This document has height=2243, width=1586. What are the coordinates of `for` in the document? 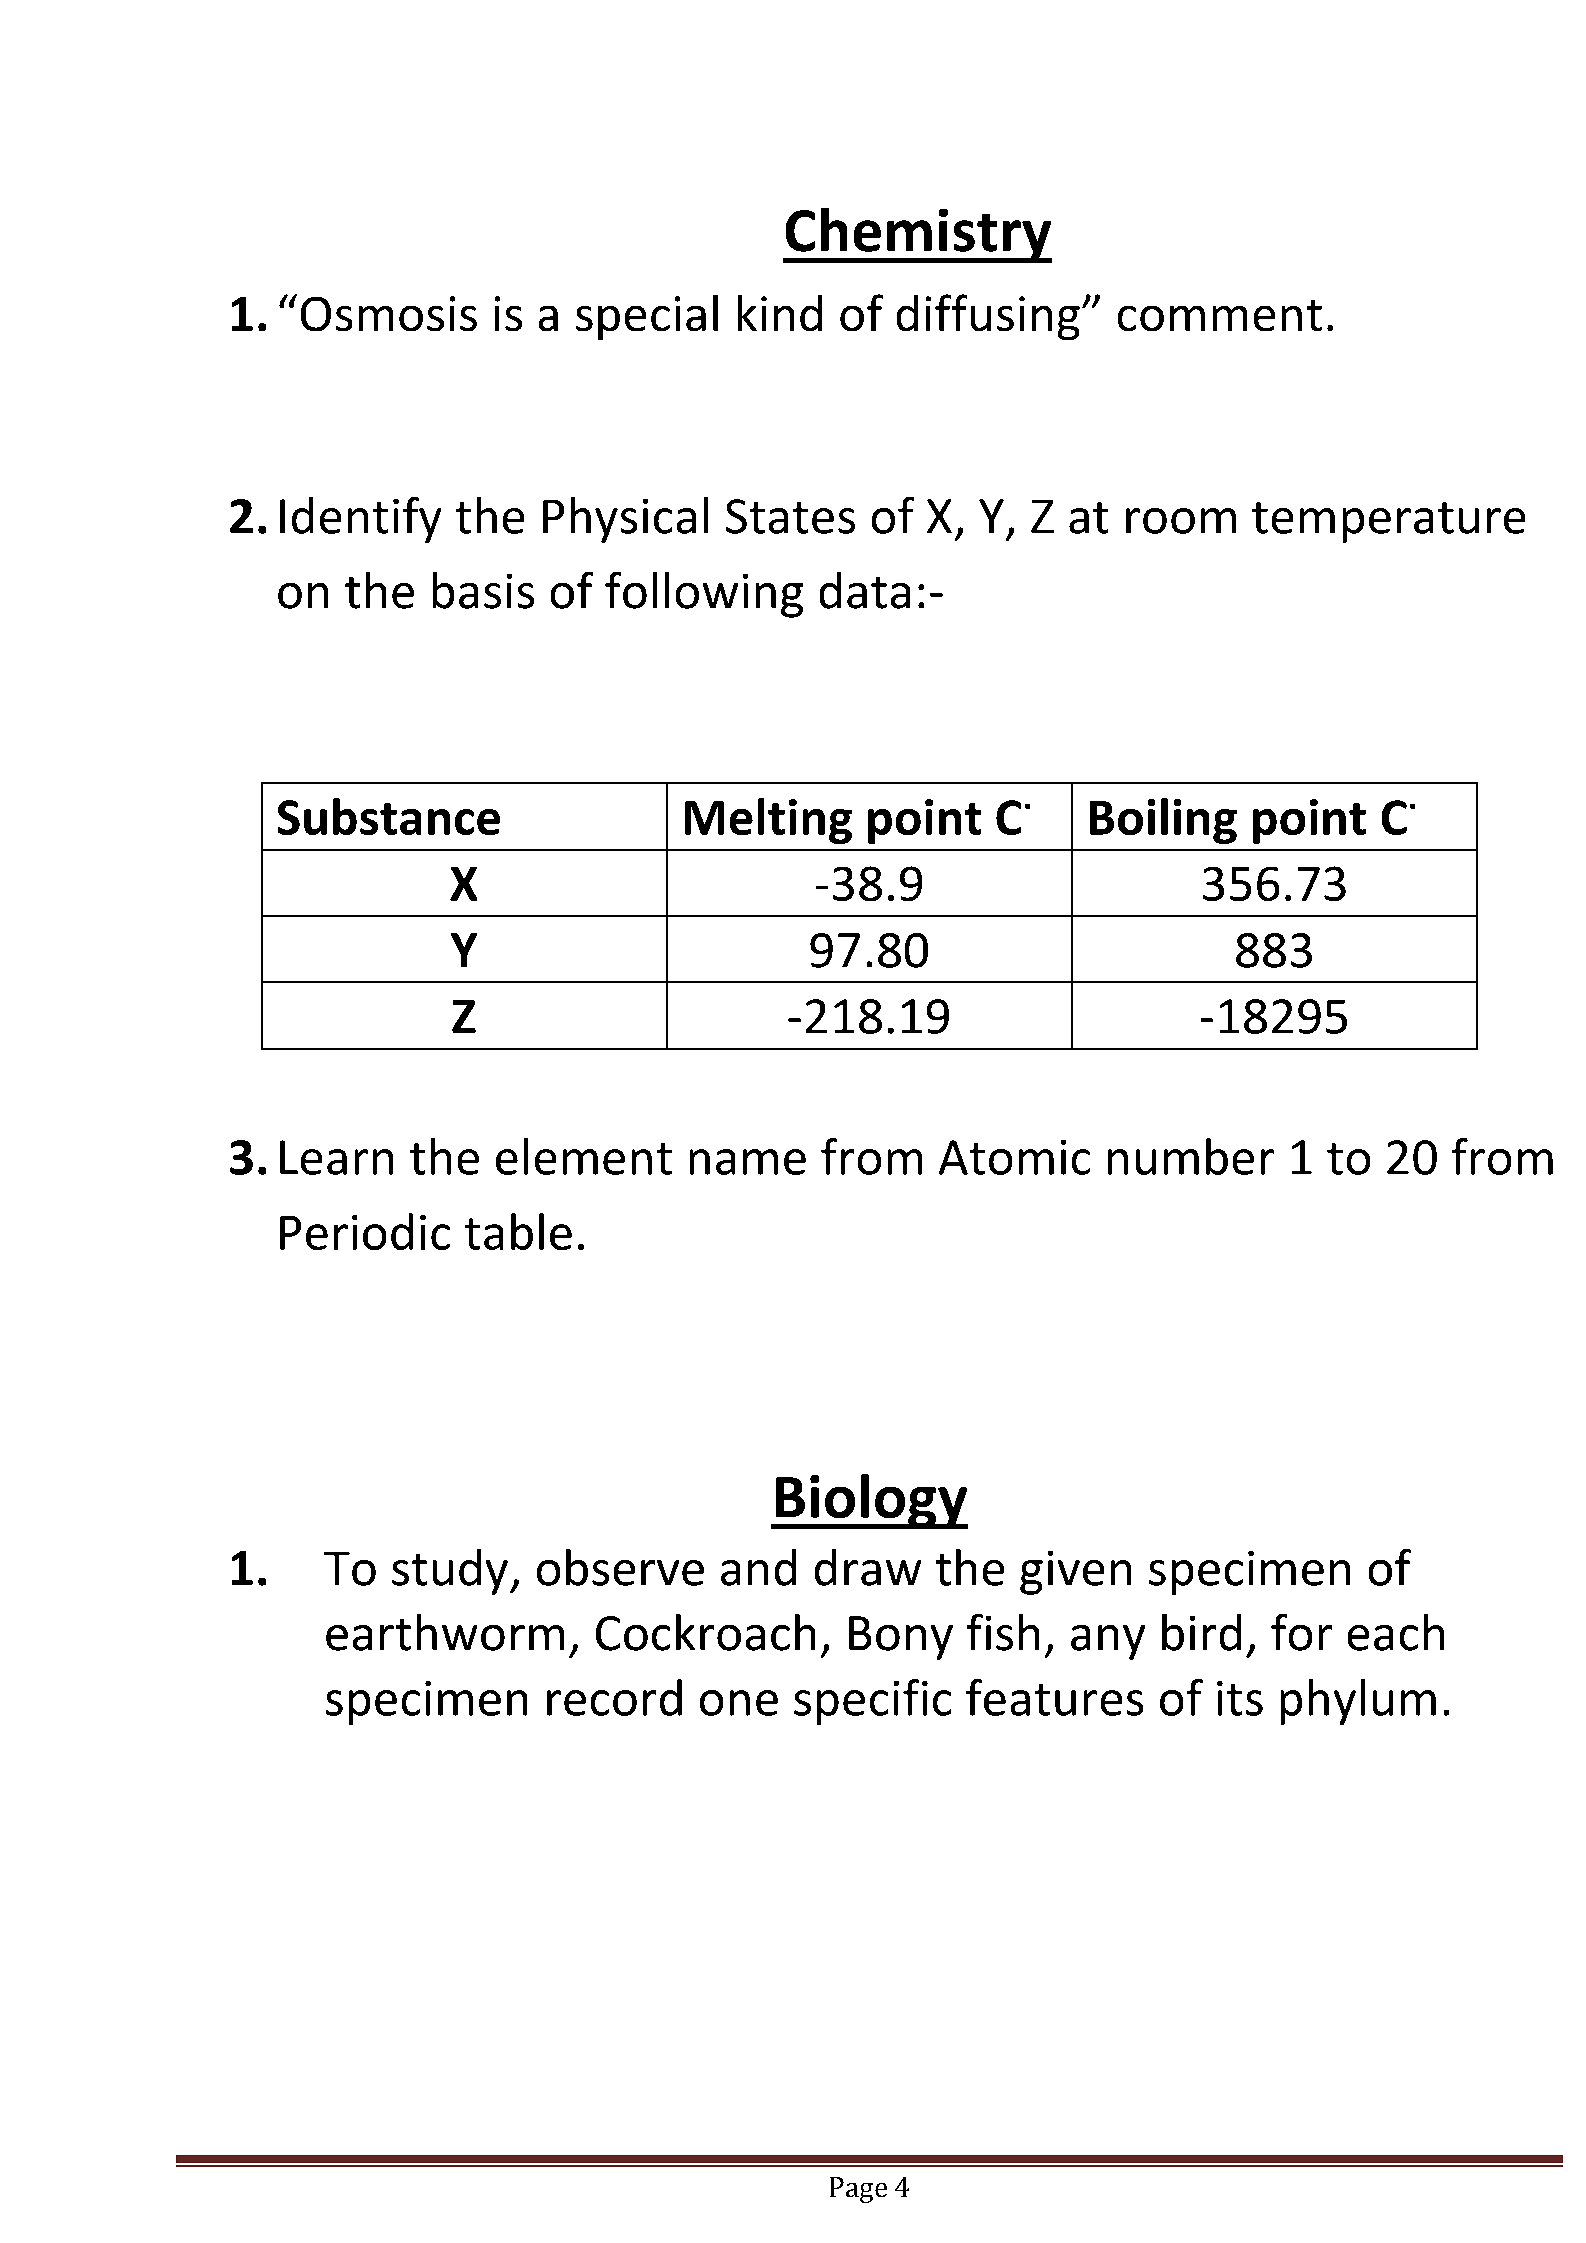 It's located at (1301, 1632).
